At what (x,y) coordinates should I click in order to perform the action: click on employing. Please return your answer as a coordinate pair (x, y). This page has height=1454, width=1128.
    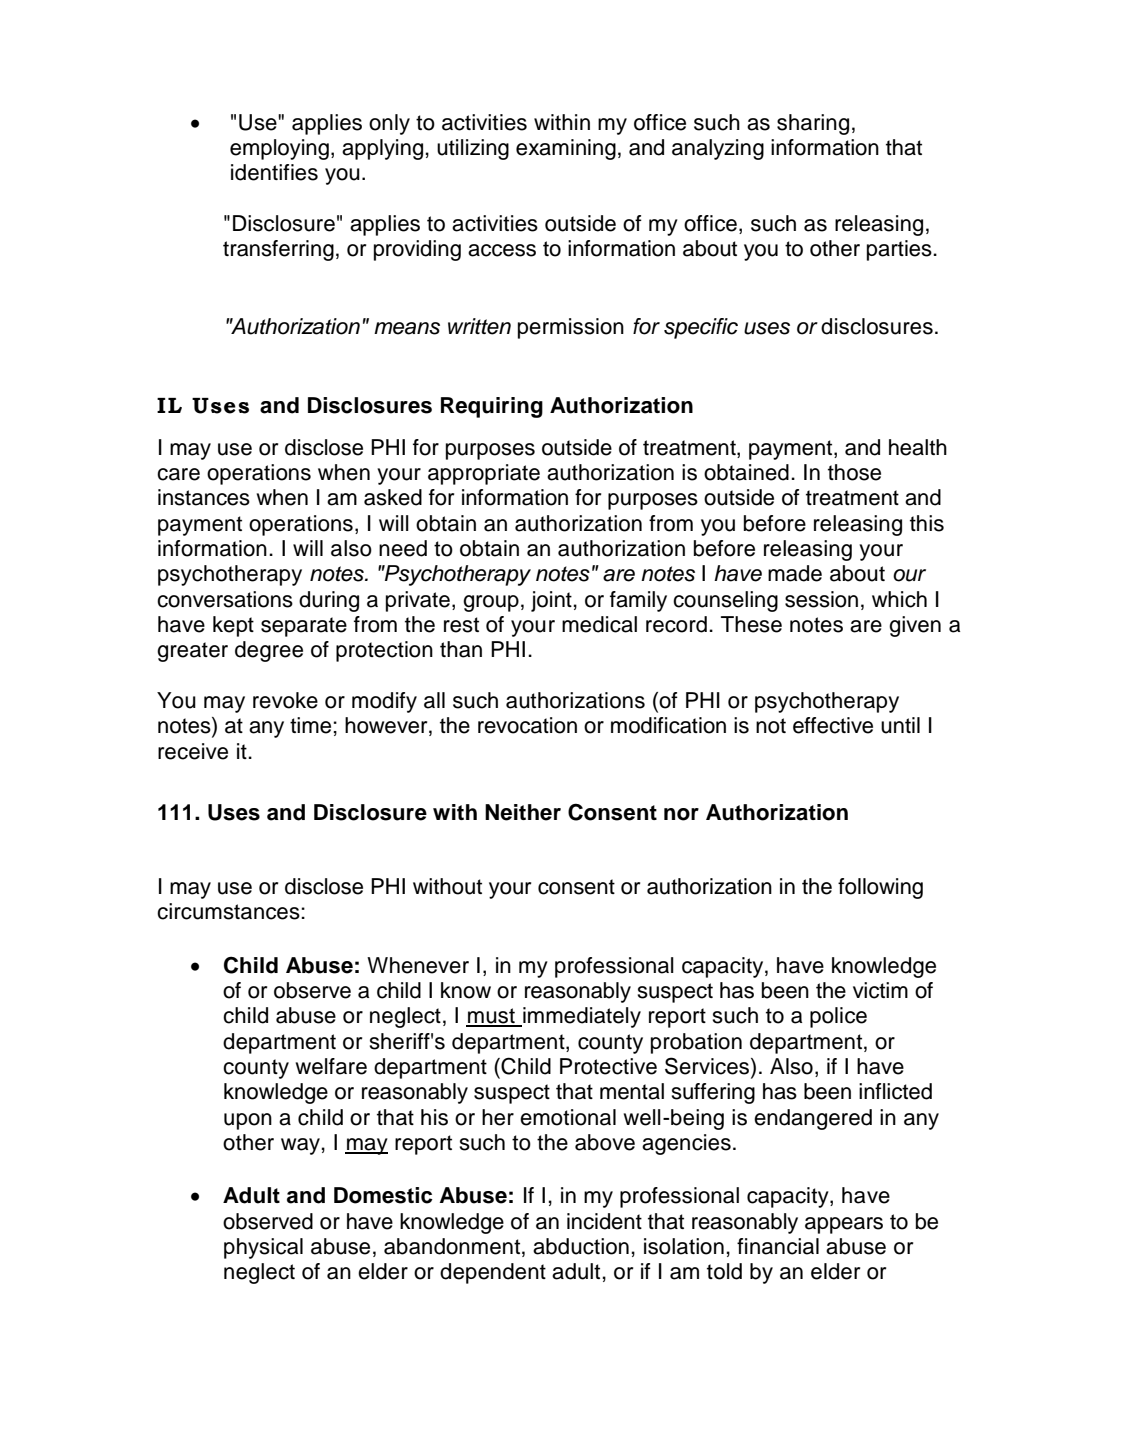
    Looking at the image, I should click on (279, 149).
